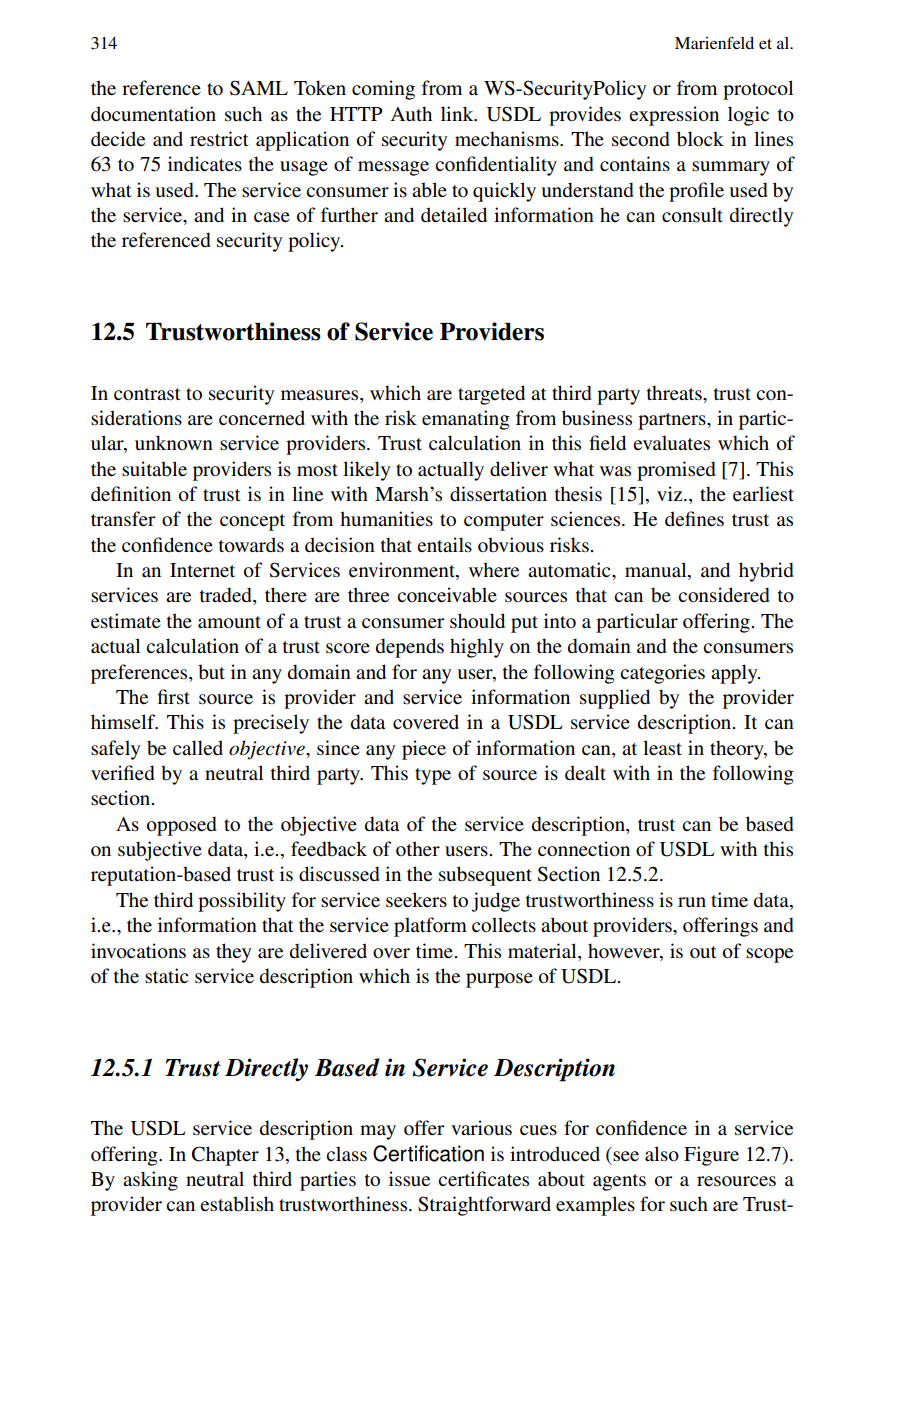 Image resolution: width=914 pixels, height=1413 pixels. I want to click on Chapter, so click(225, 1156).
